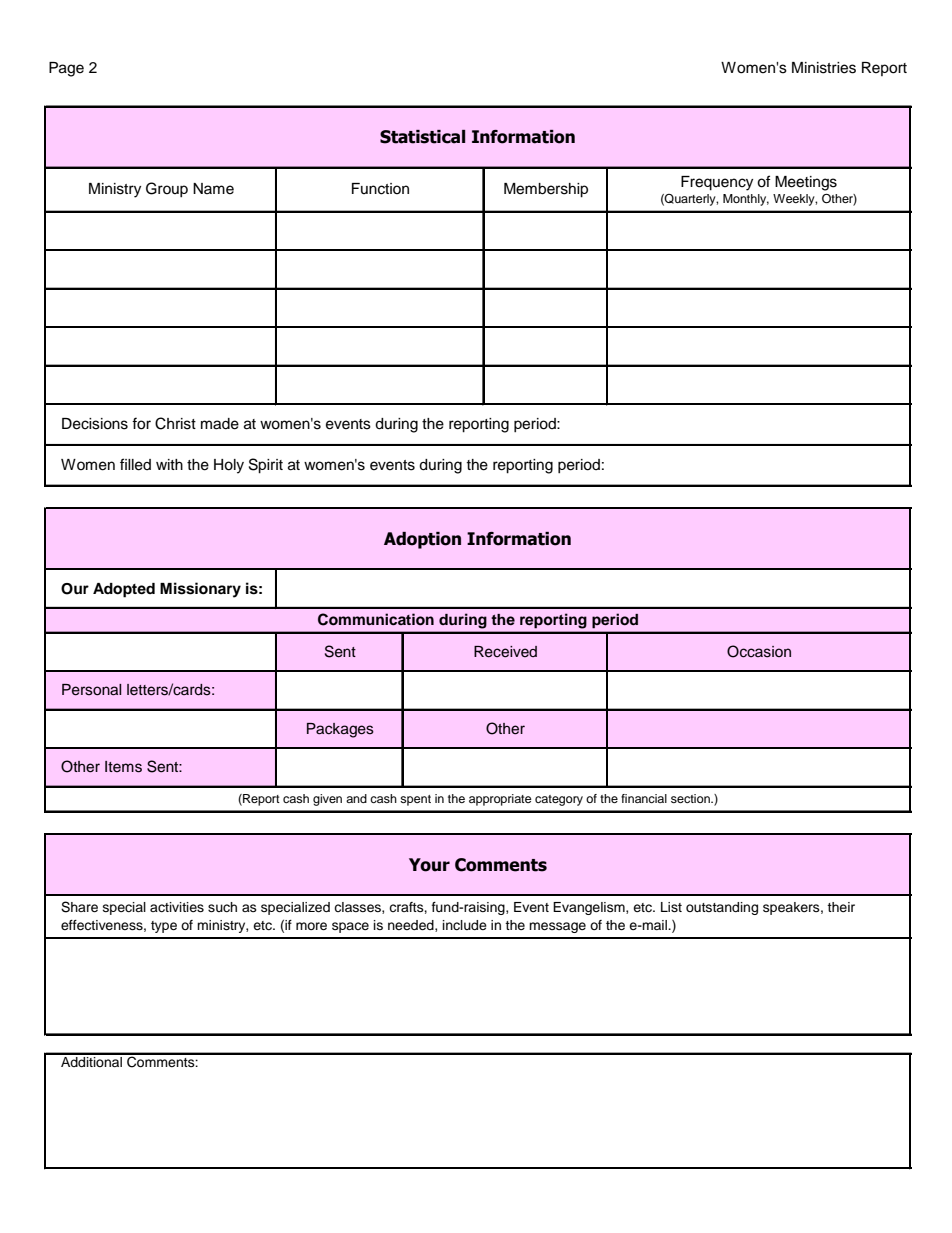  I want to click on Ministries, so click(824, 68).
